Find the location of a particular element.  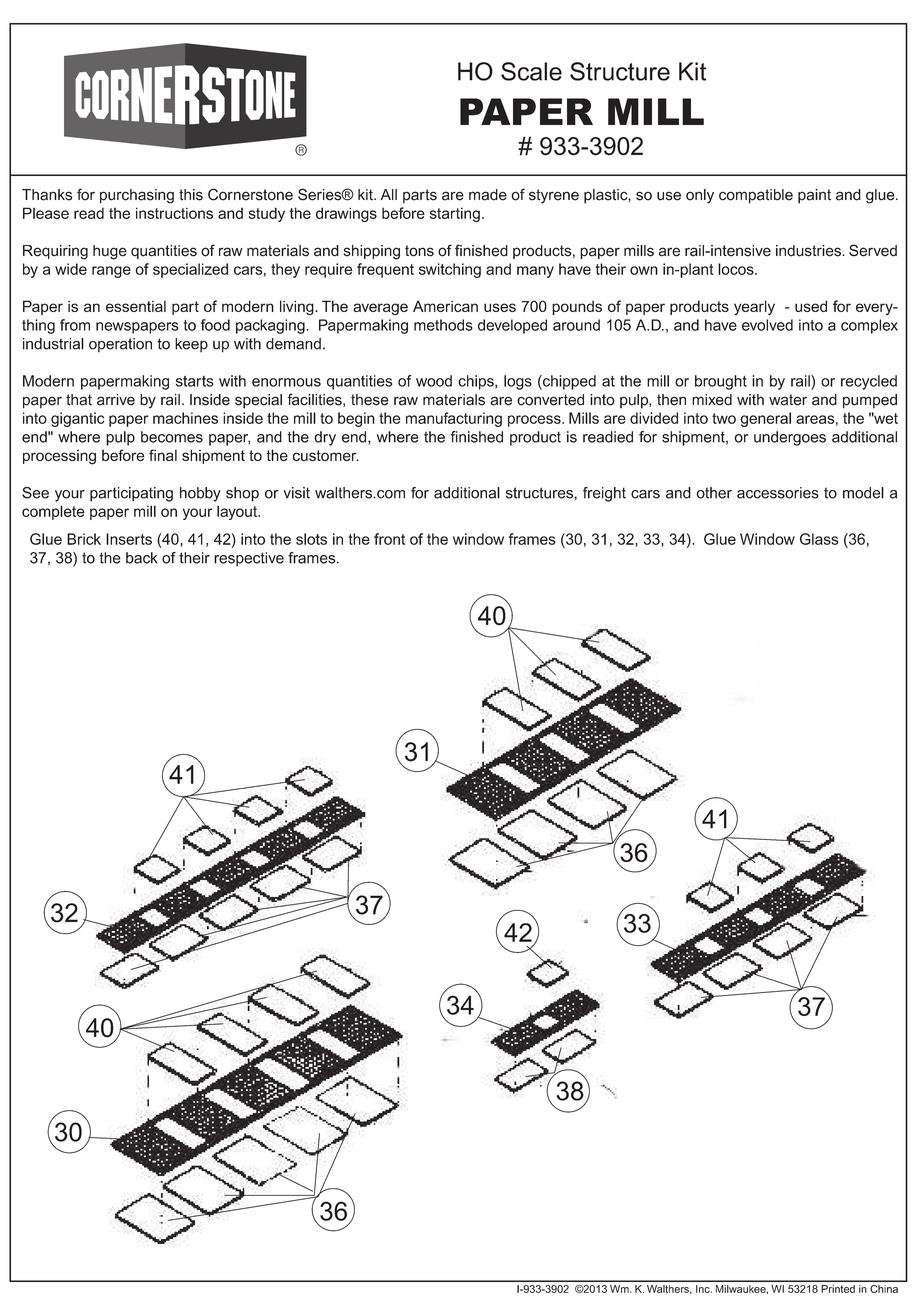

Glass is located at coordinates (819, 539).
